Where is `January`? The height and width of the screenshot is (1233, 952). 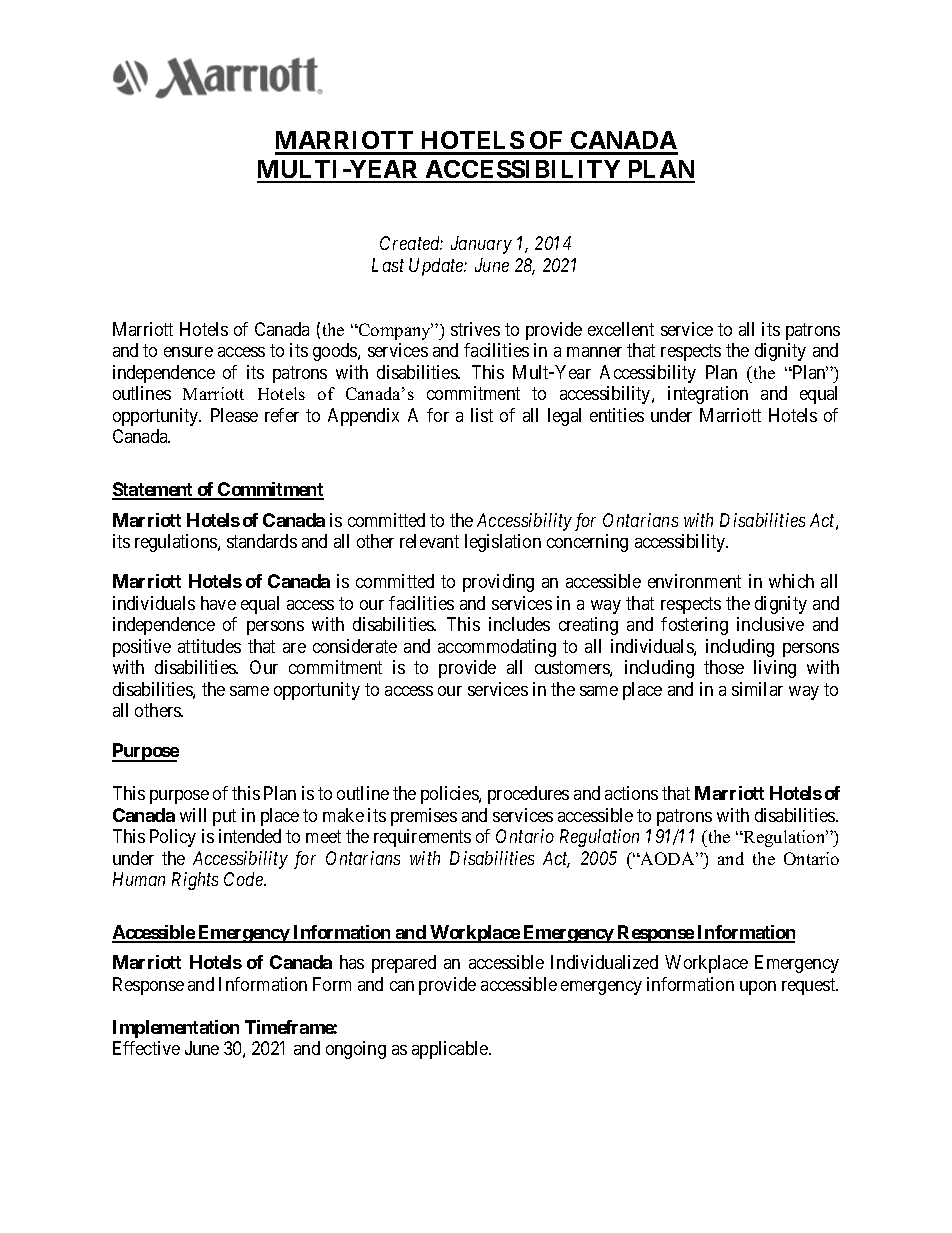 January is located at coordinates (481, 245).
